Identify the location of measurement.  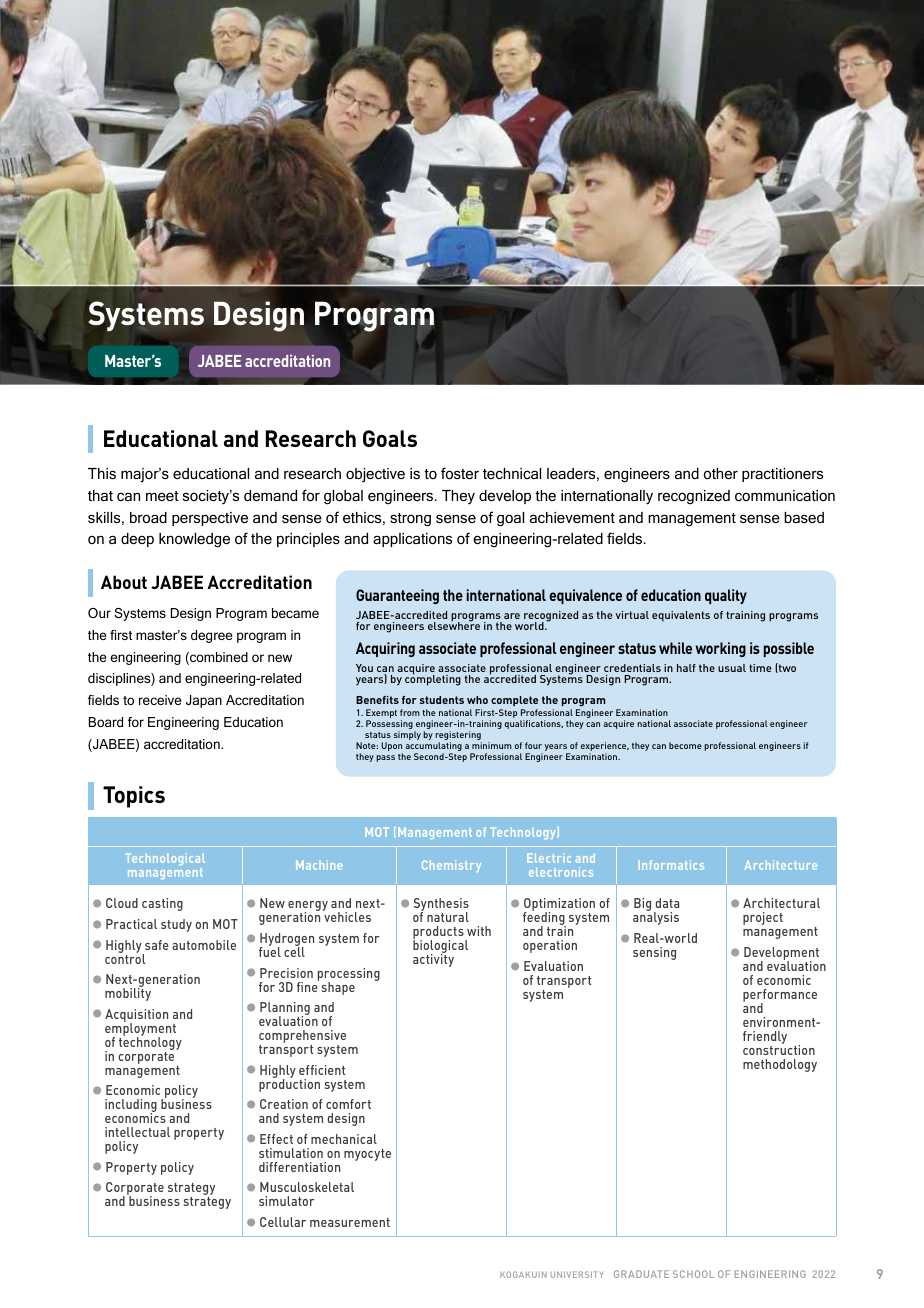
(350, 1222).
